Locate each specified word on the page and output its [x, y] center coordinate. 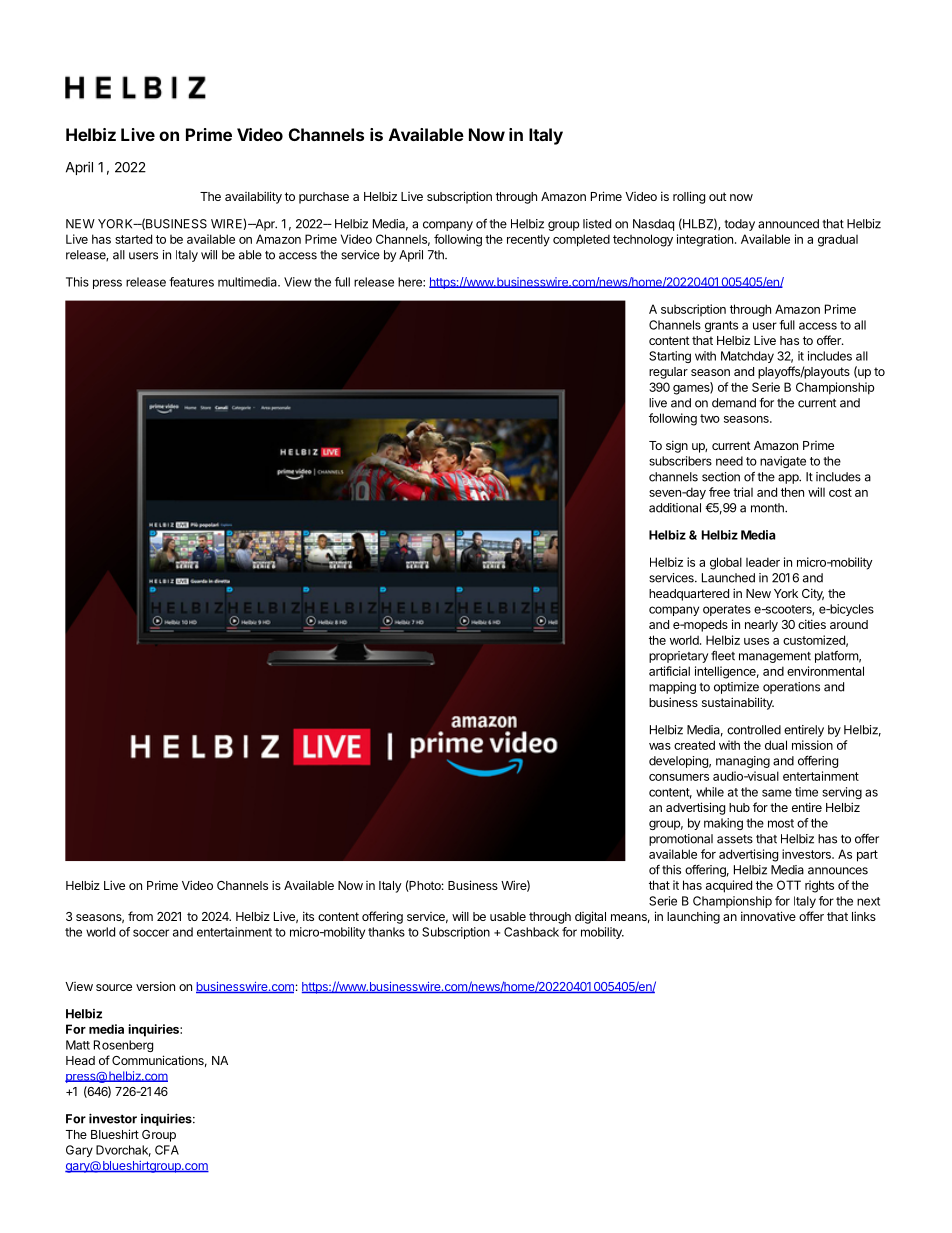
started [133, 239]
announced [788, 224]
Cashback [531, 932]
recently [528, 240]
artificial [669, 671]
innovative [768, 916]
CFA [167, 1150]
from [140, 916]
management [775, 657]
